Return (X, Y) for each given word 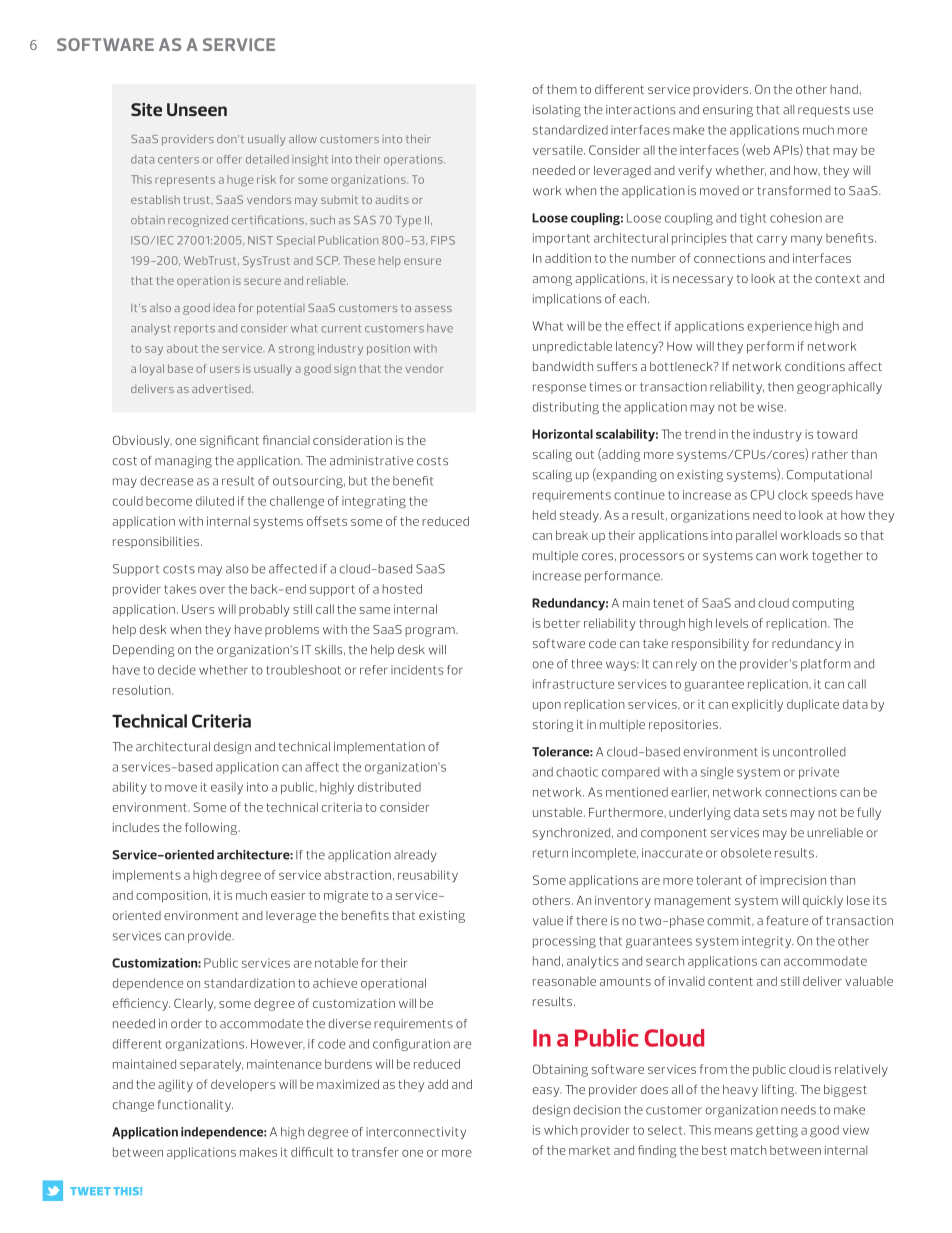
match (749, 1150)
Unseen (197, 109)
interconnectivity (416, 1133)
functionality (195, 1106)
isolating (557, 111)
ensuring (728, 111)
